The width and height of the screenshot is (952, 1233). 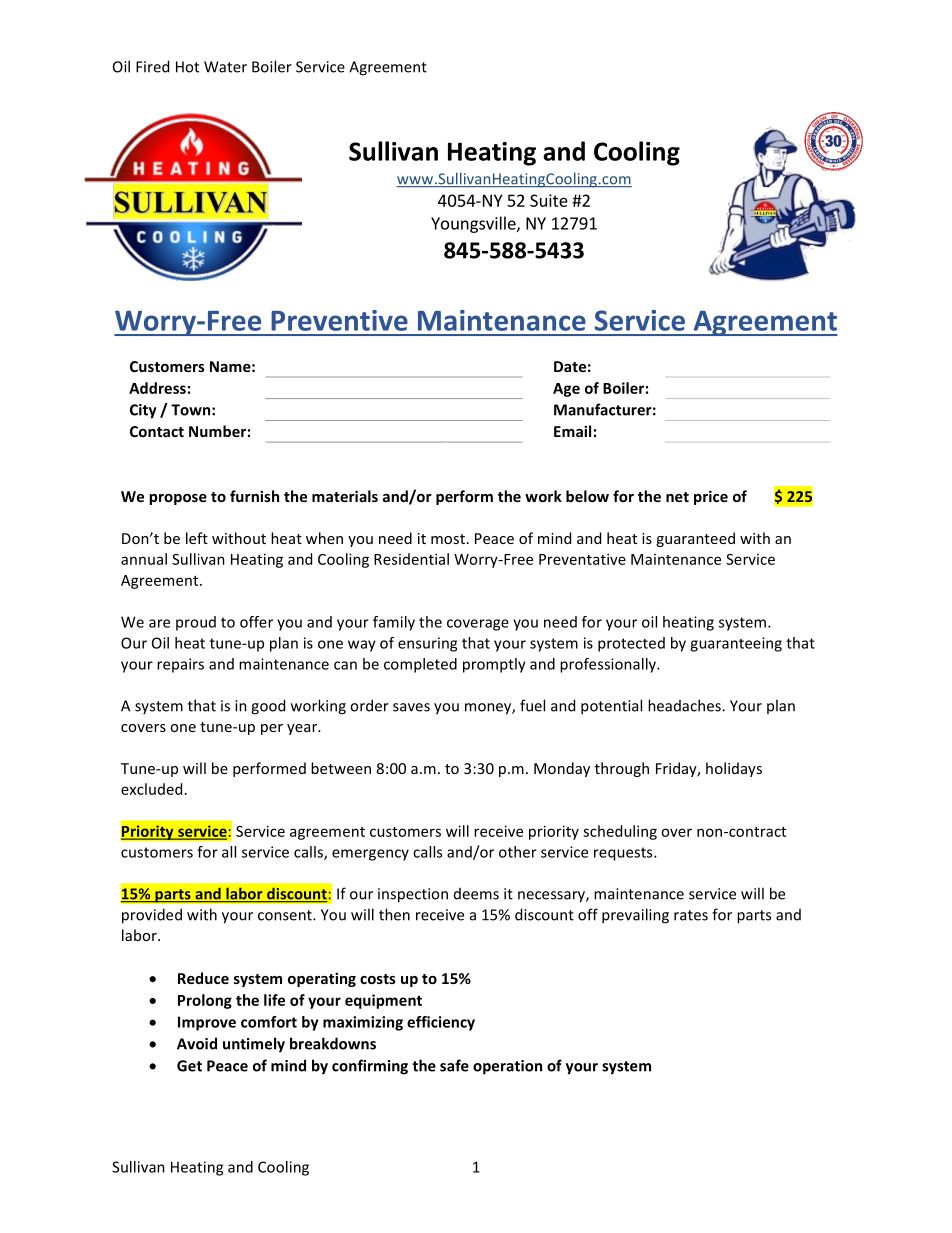 What do you see at coordinates (207, 1023) in the screenshot?
I see `Improve` at bounding box center [207, 1023].
